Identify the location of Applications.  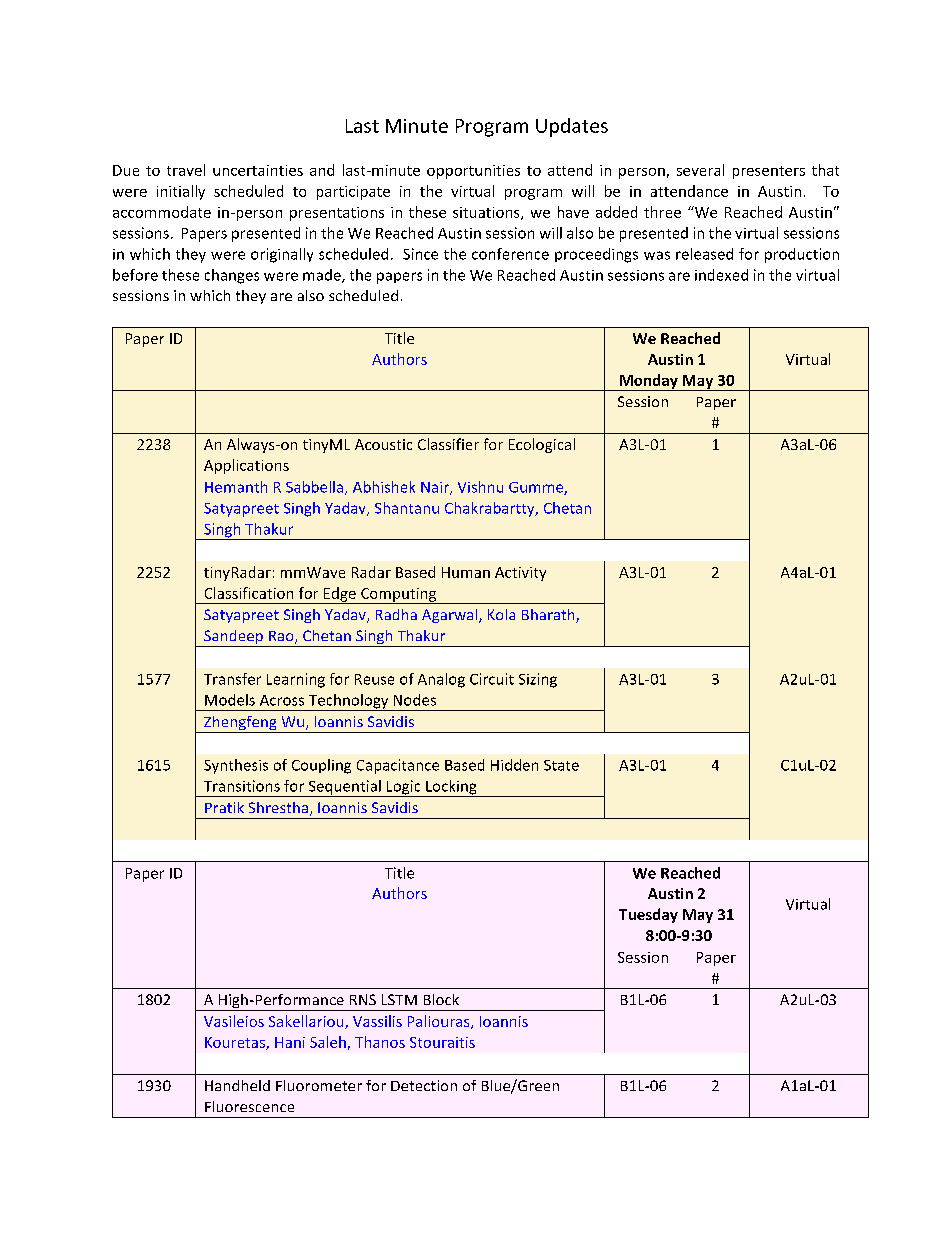
(246, 466).
